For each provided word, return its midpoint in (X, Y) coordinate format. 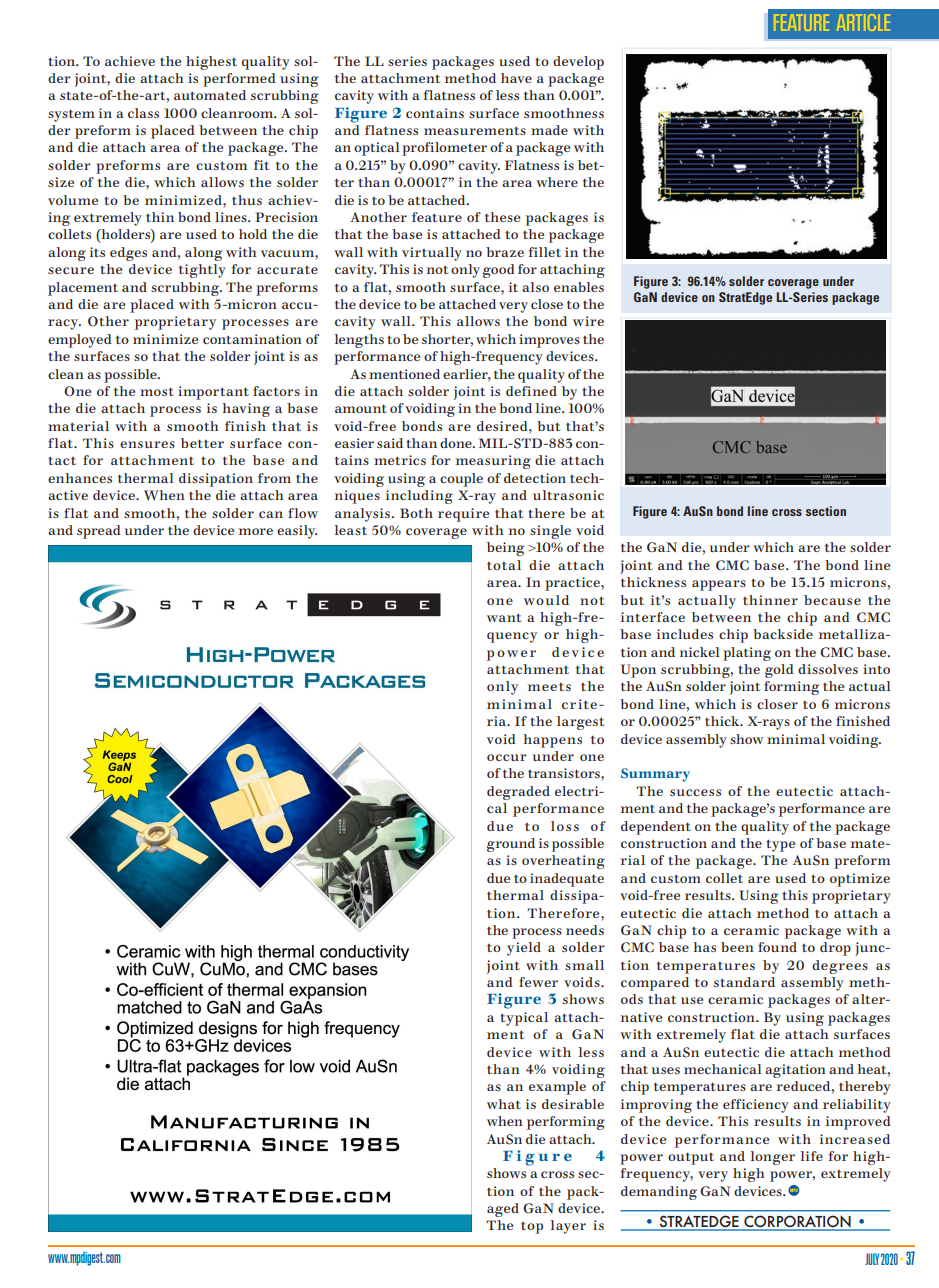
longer (772, 1158)
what (504, 1104)
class (143, 113)
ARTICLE (863, 22)
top (532, 1228)
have (516, 78)
